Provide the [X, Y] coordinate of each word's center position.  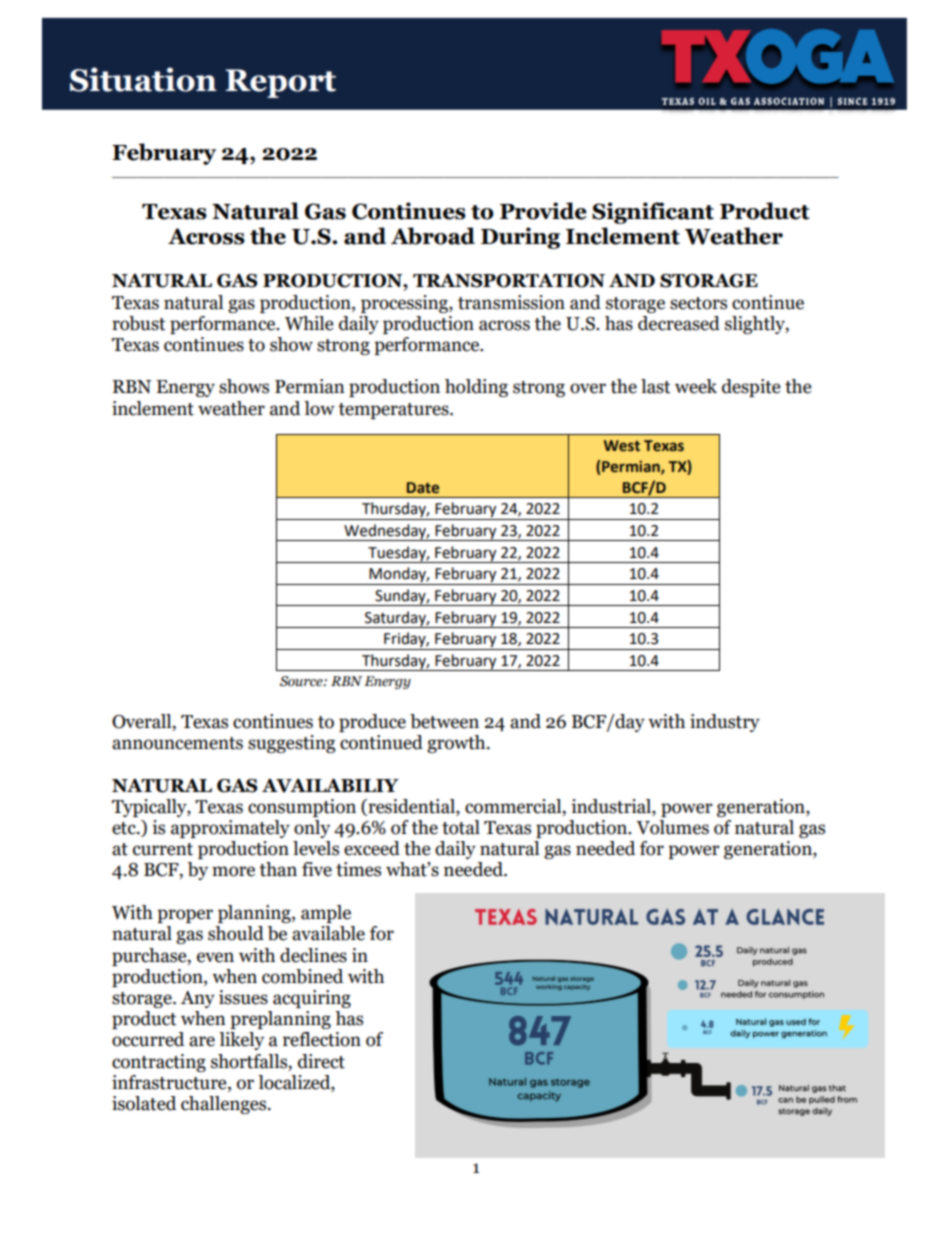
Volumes [672, 827]
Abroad [433, 236]
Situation [143, 79]
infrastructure [170, 1082]
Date [423, 488]
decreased [679, 323]
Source [302, 681]
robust [138, 323]
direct [321, 1061]
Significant [653, 213]
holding [476, 388]
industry [725, 723]
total [461, 827]
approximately [230, 829]
